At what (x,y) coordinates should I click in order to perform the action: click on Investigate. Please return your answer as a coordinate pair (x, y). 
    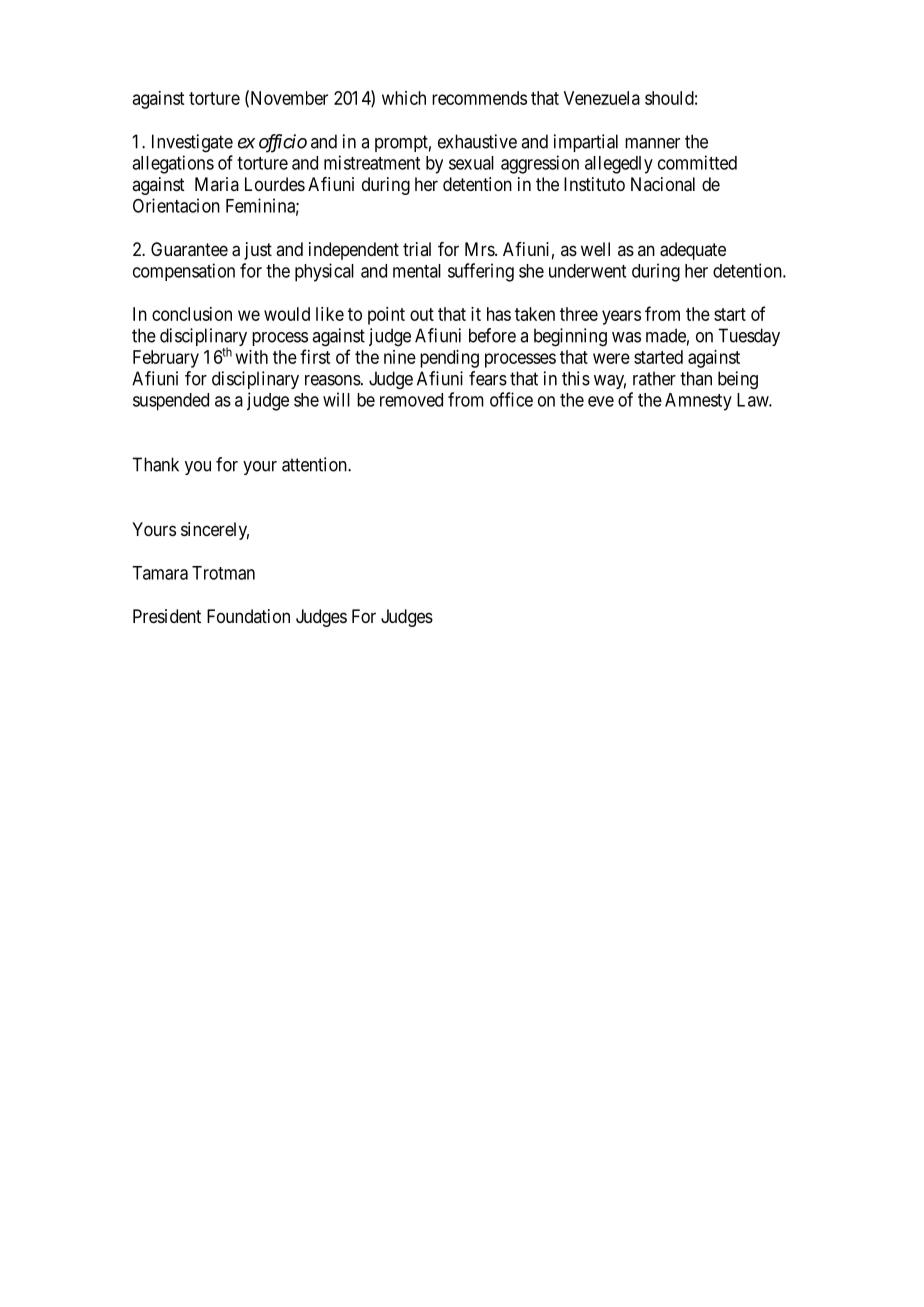
    Looking at the image, I should click on (192, 143).
